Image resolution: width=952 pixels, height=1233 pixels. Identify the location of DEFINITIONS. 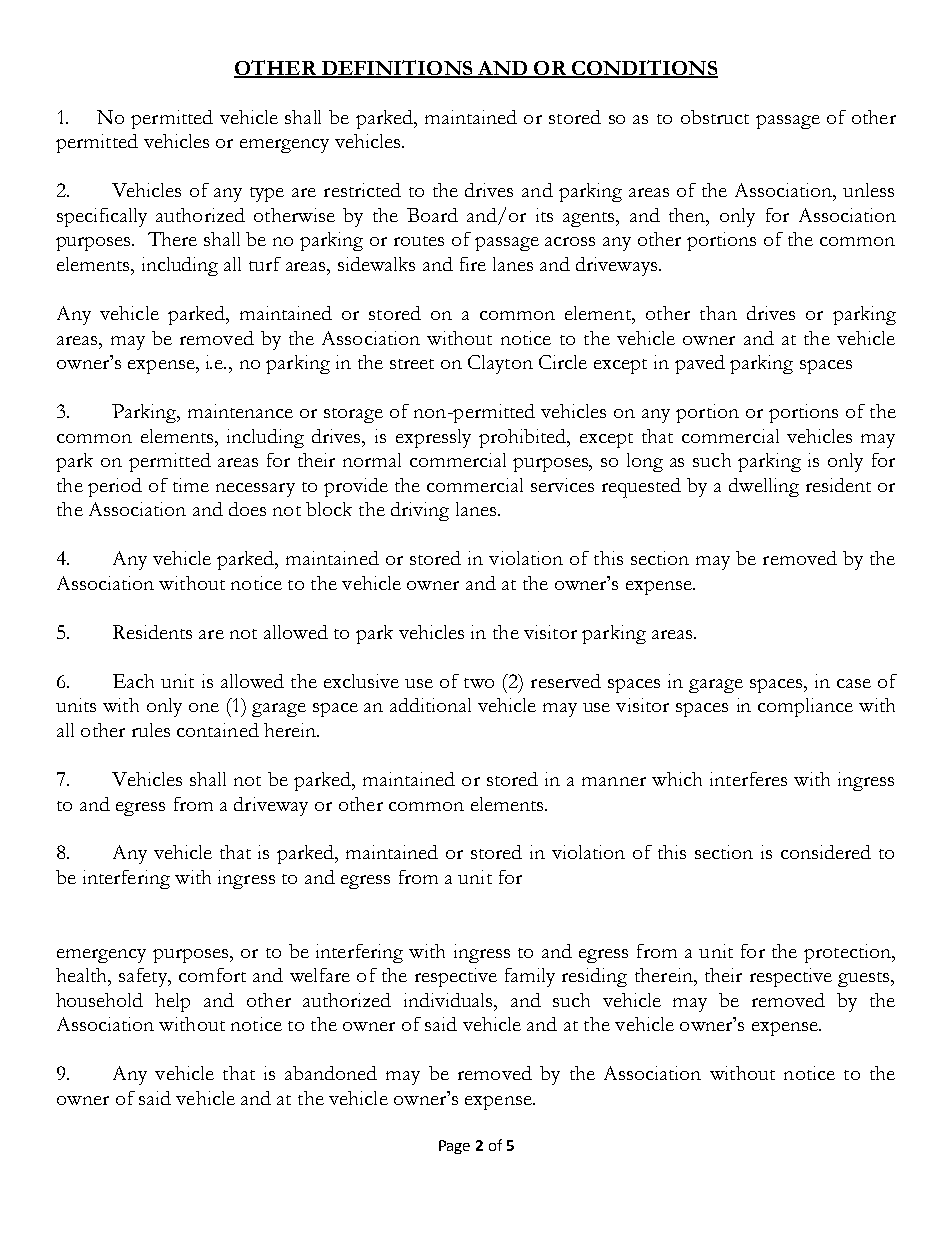
(397, 68).
